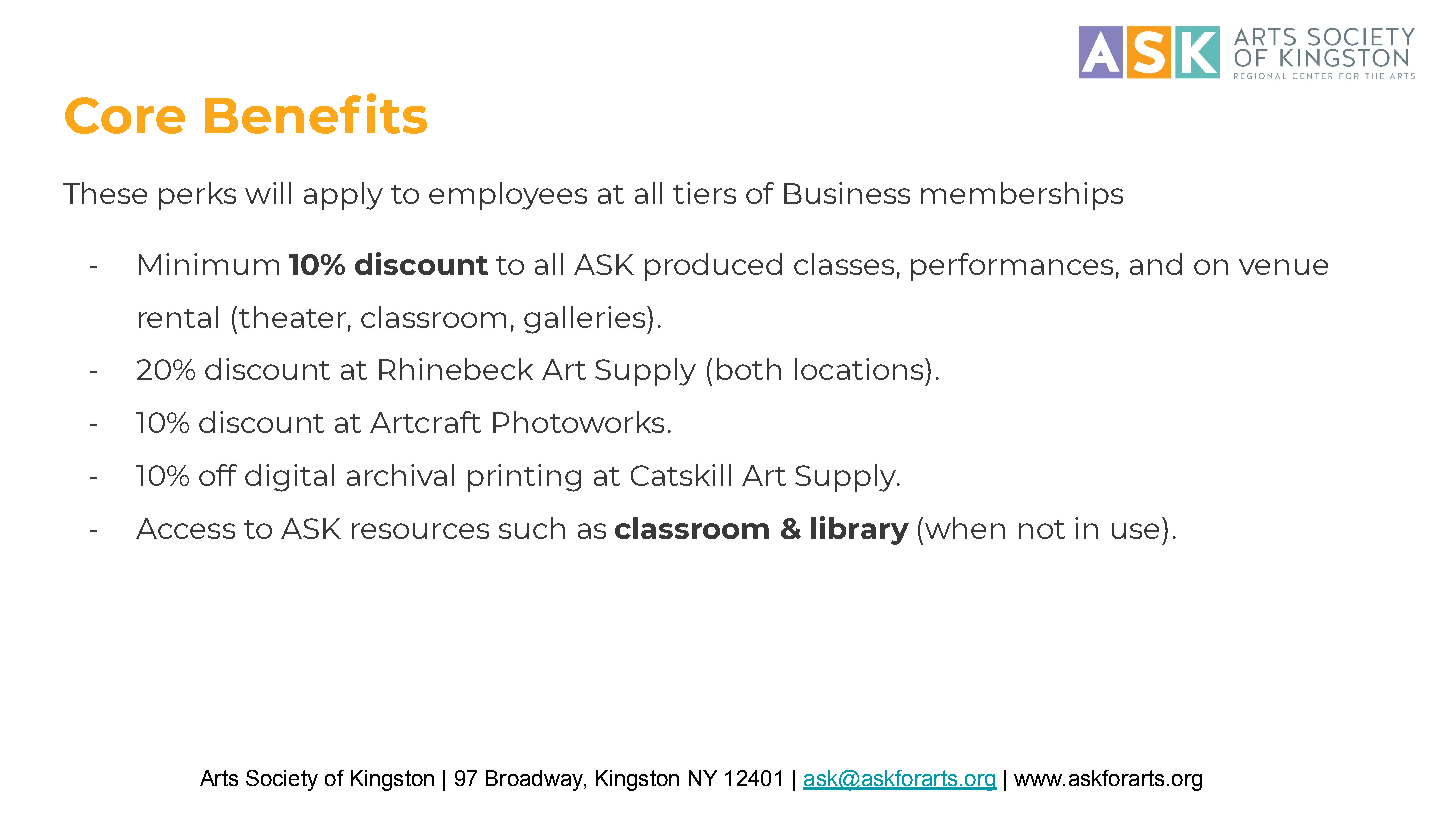 The width and height of the page is (1456, 819). Describe the element at coordinates (125, 115) in the page. I see `Core` at that location.
